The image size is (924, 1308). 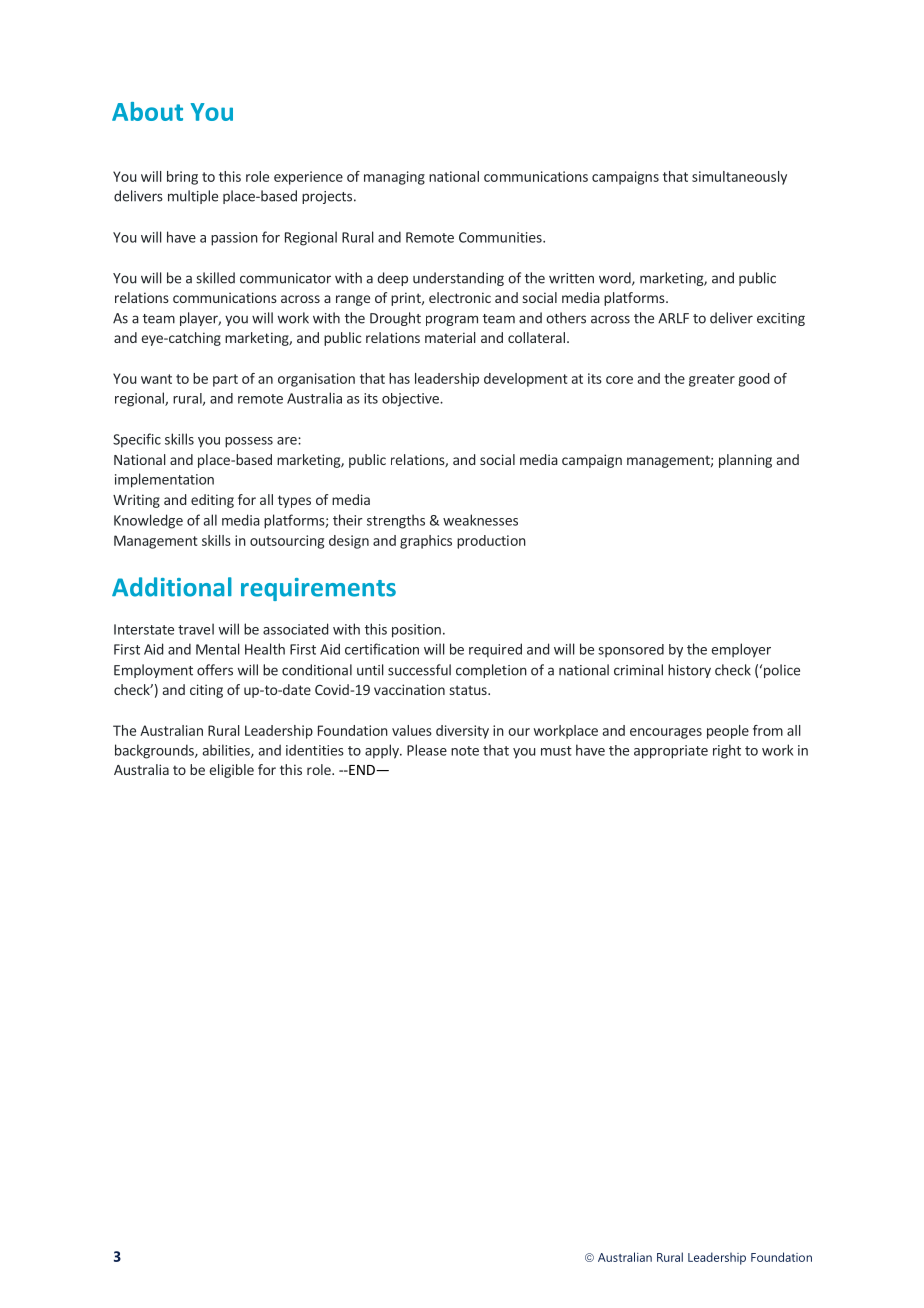 What do you see at coordinates (450, 337) in the screenshot?
I see `material` at bounding box center [450, 337].
